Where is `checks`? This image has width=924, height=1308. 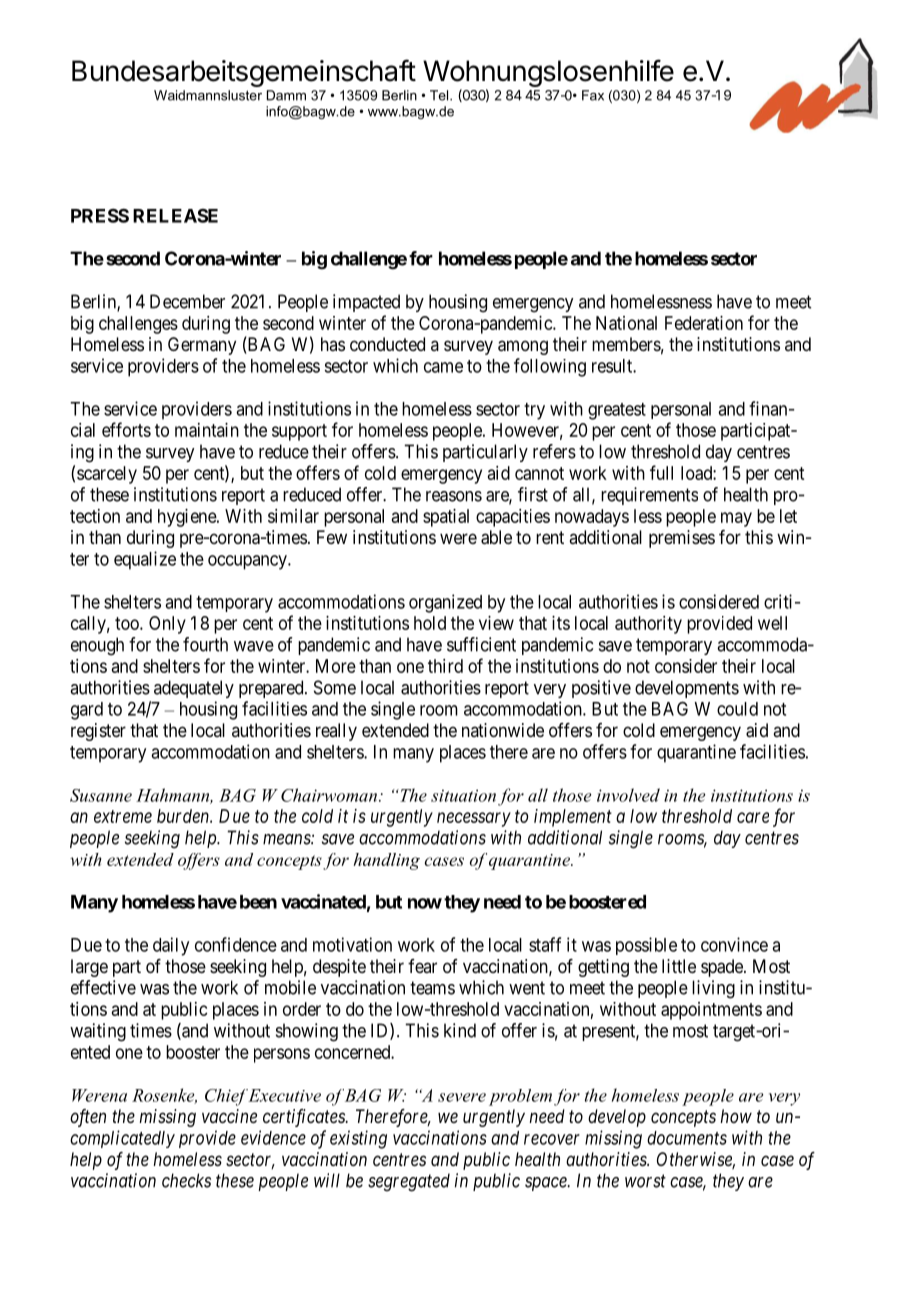
checks is located at coordinates (186, 1180).
